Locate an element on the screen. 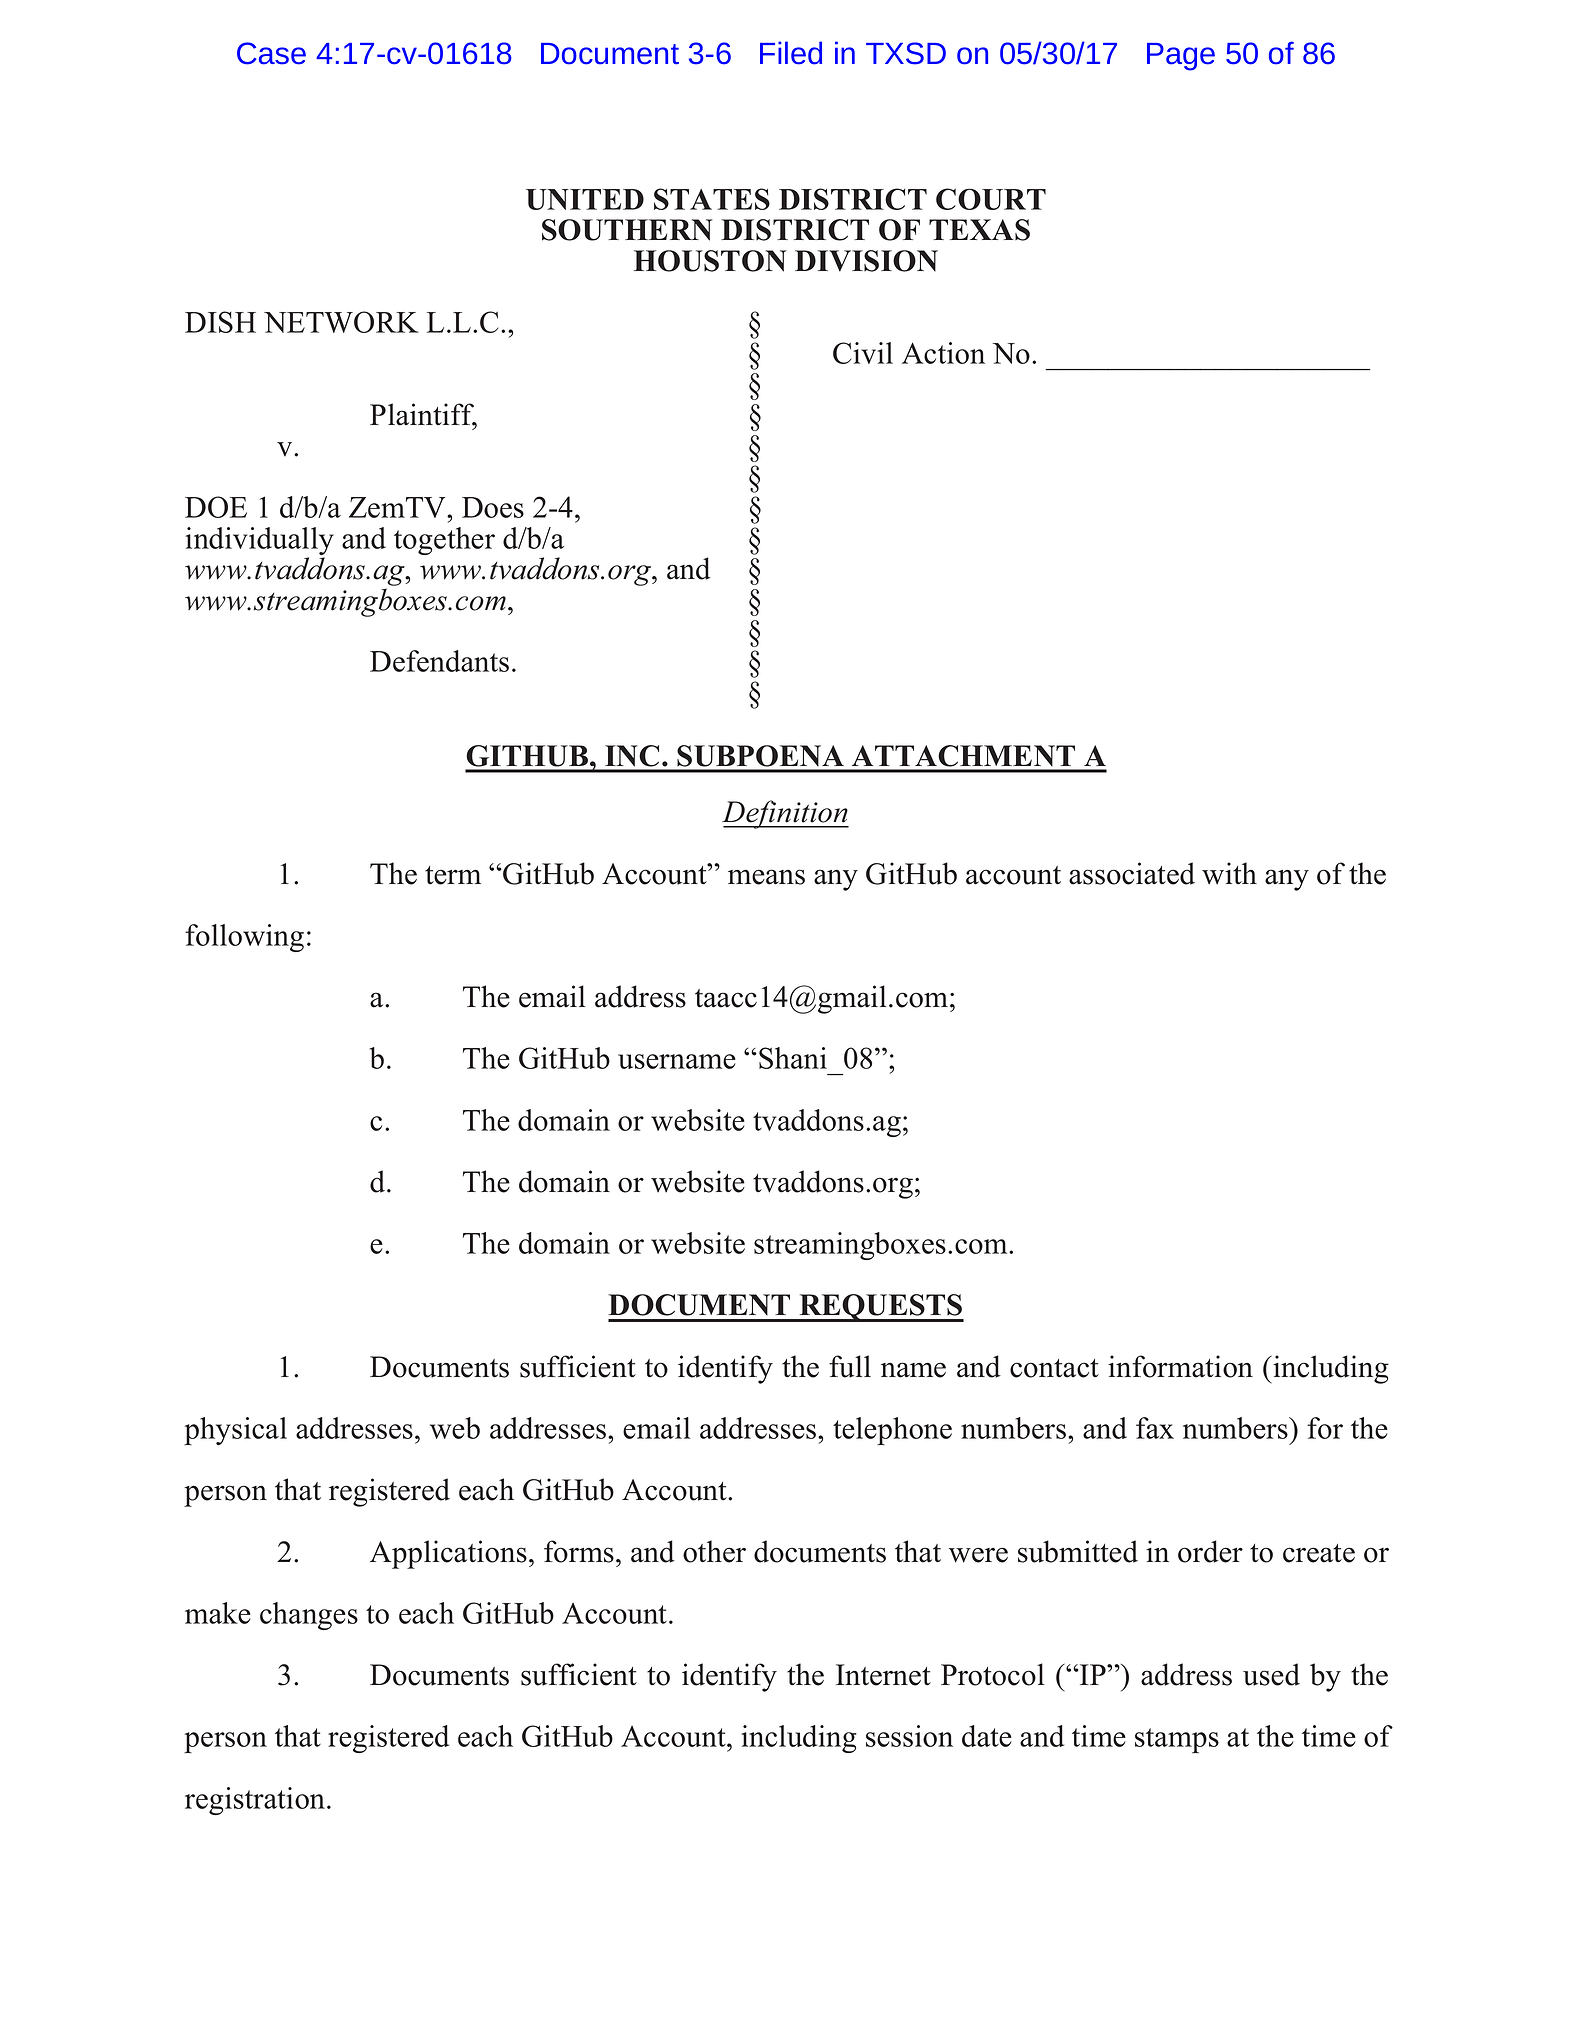 The height and width of the screenshot is (2034, 1572). information is located at coordinates (1180, 1366).
